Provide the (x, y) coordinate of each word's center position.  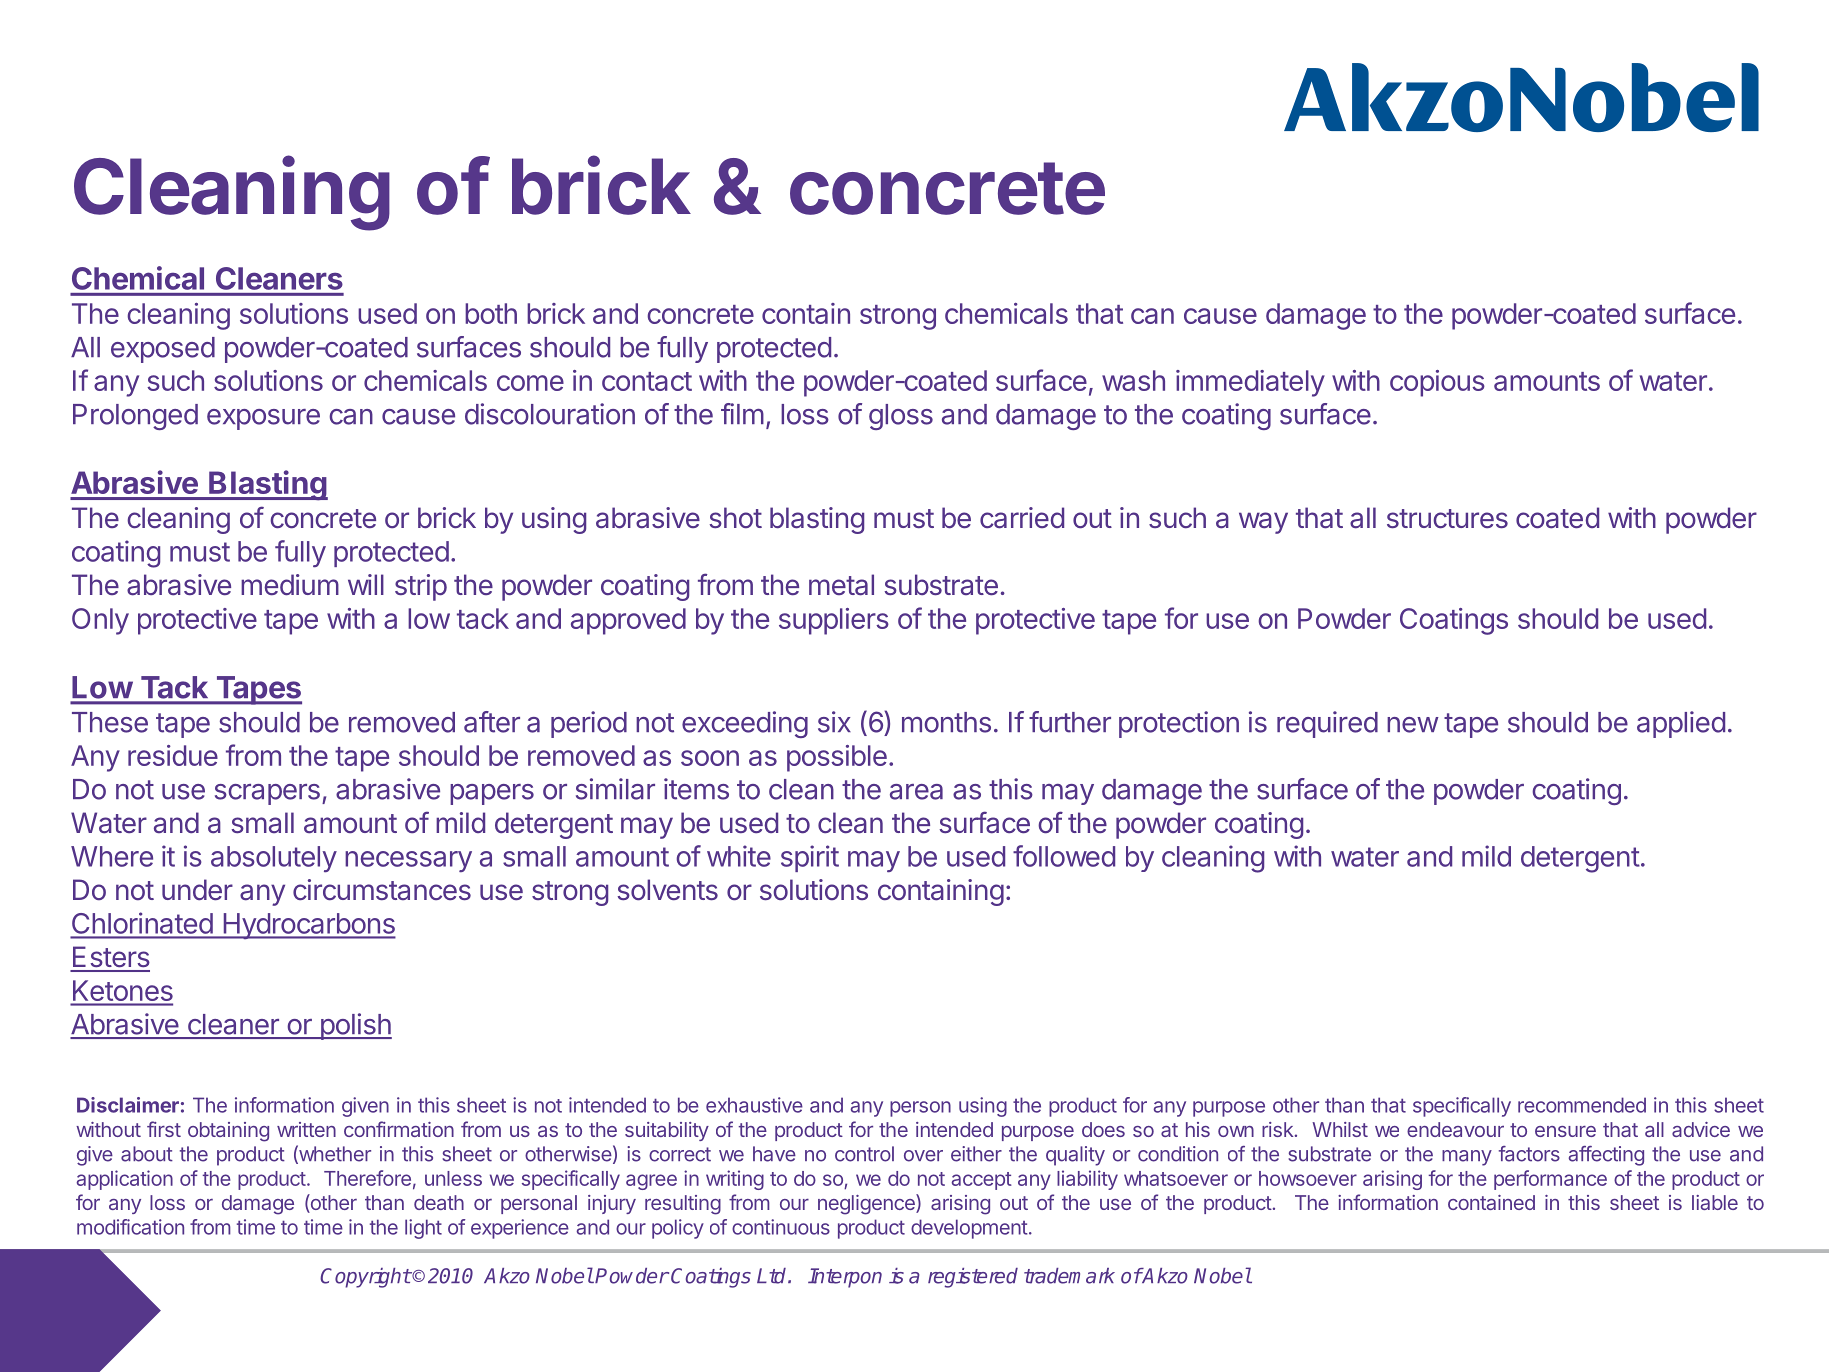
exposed (163, 350)
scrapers (267, 794)
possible (837, 758)
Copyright (365, 1278)
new (1413, 725)
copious (1437, 383)
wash (1133, 380)
